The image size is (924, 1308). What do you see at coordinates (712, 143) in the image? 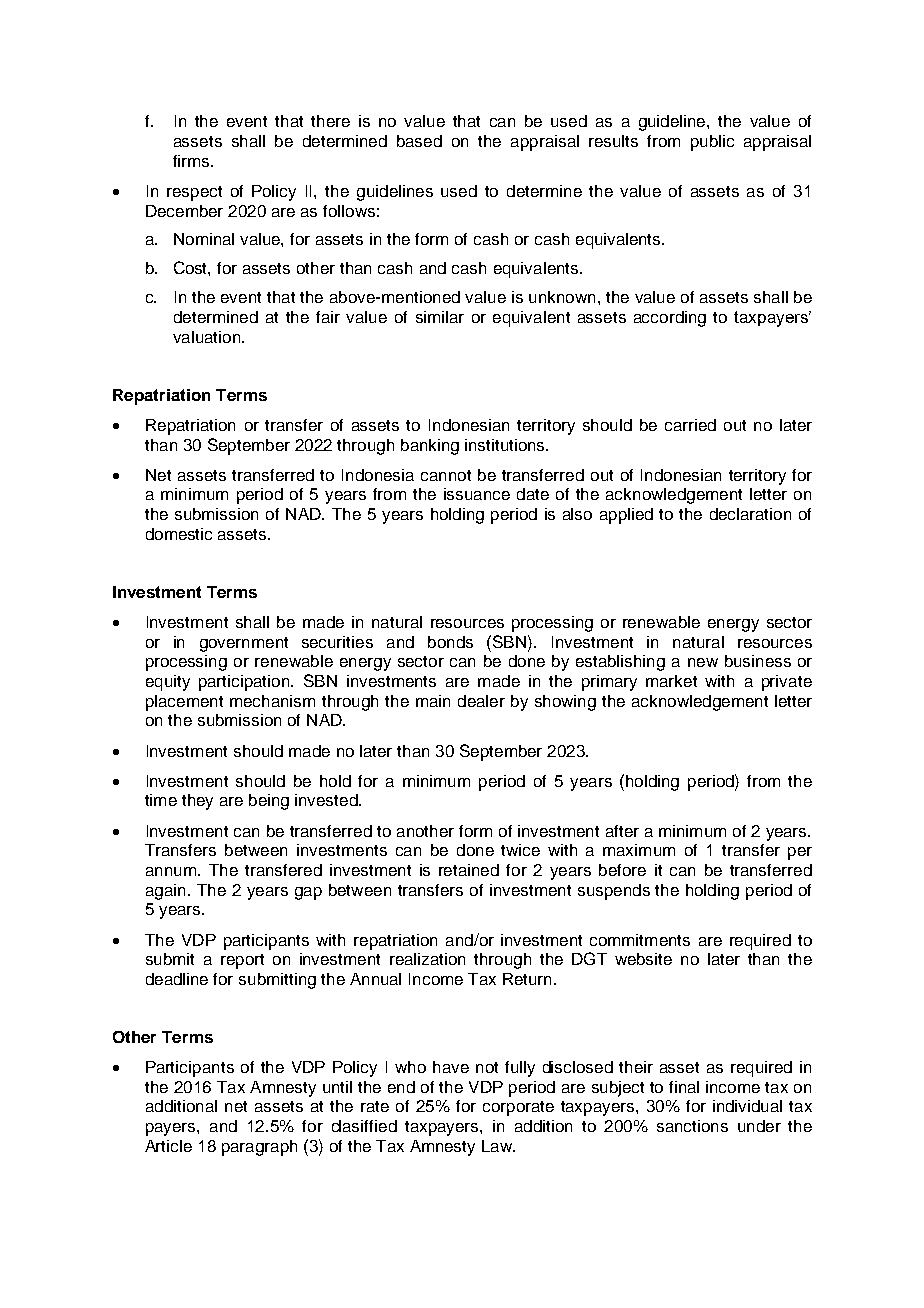
I see `public` at bounding box center [712, 143].
